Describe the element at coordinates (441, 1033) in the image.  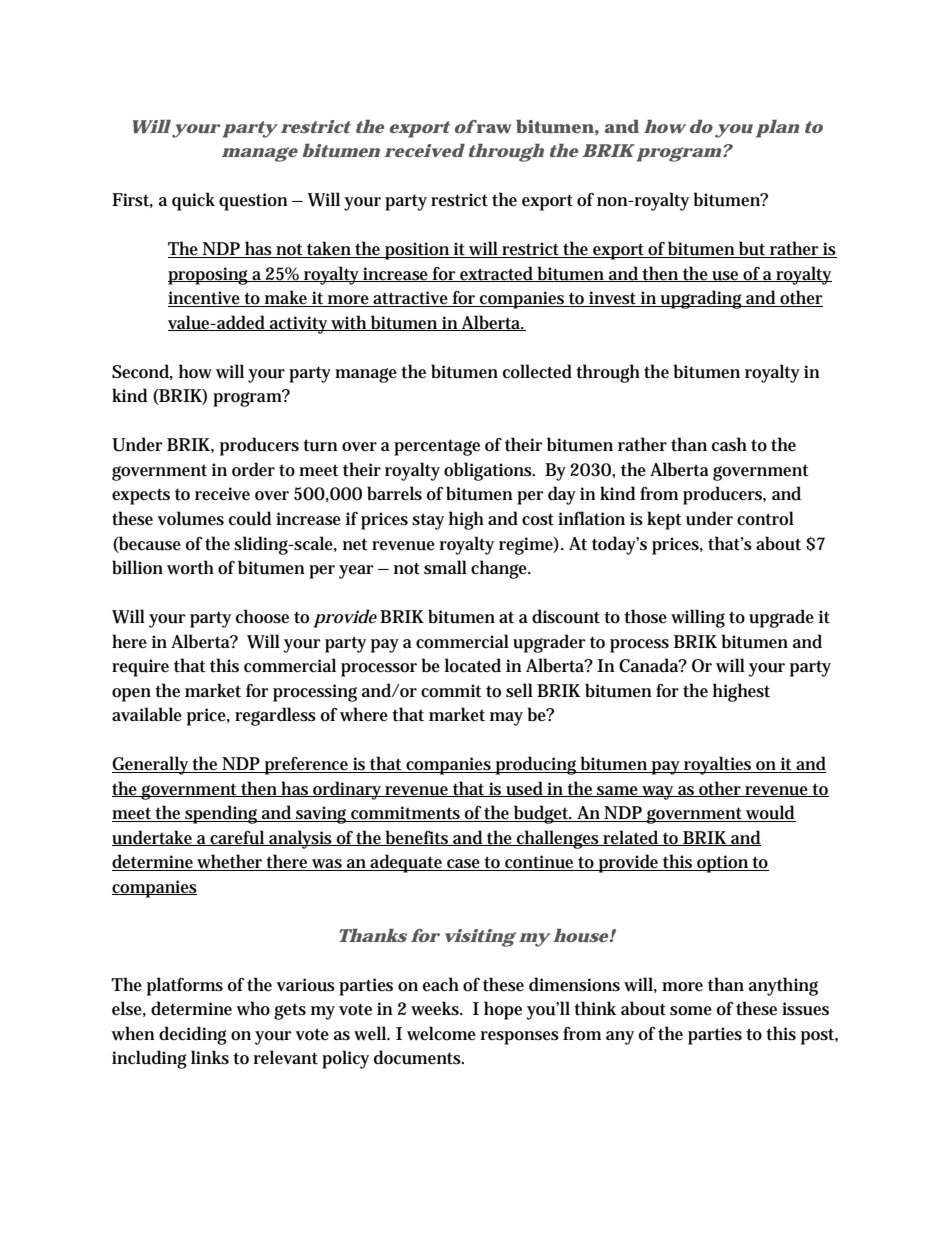
I see `welcome` at that location.
